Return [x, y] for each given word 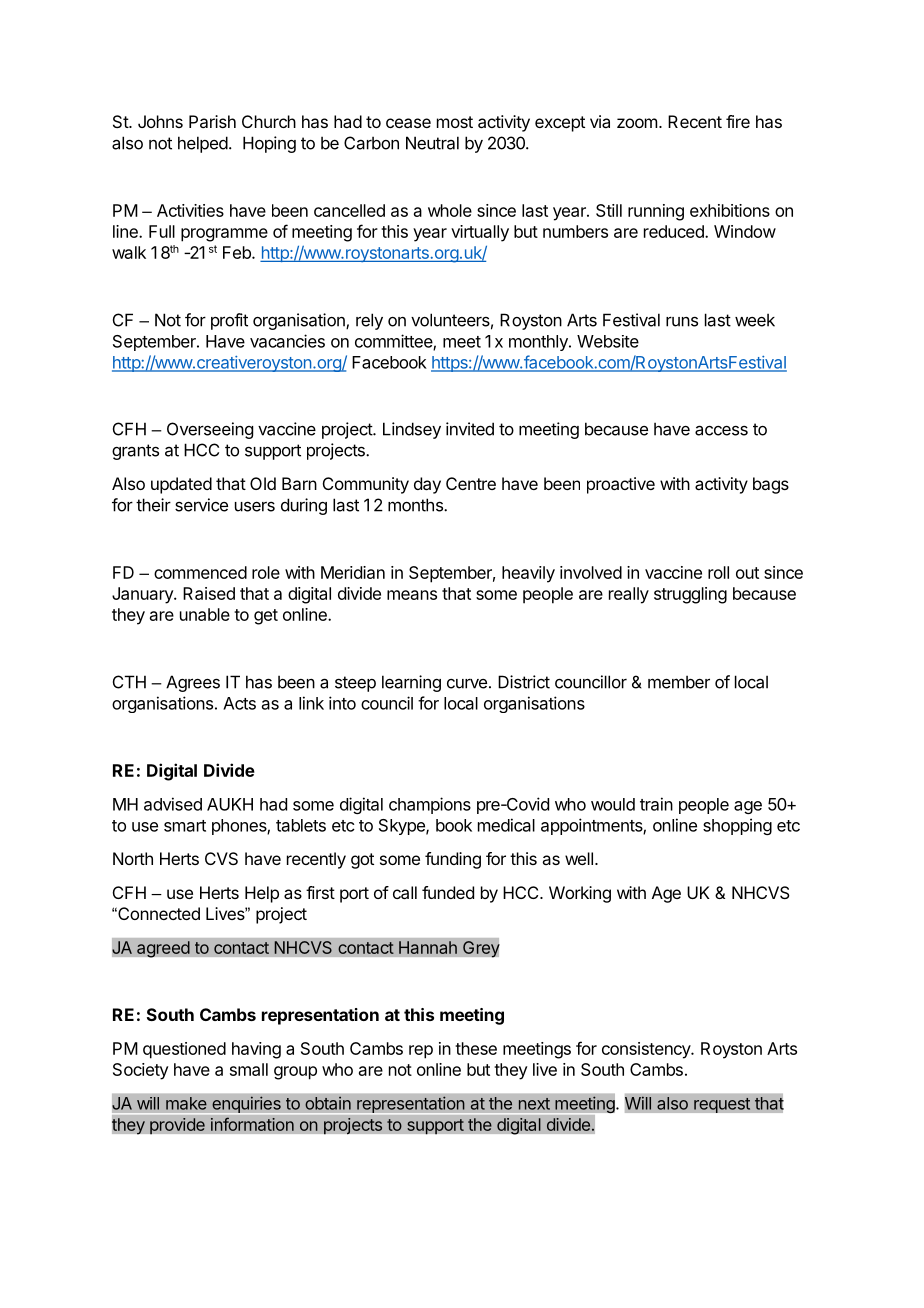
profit [229, 321]
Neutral [432, 143]
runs [682, 321]
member [679, 682]
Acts [239, 703]
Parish [212, 121]
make [186, 1103]
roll [718, 572]
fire [738, 121]
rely [369, 321]
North [133, 858]
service [201, 505]
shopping [737, 826]
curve [467, 683]
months [416, 505]
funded [448, 892]
